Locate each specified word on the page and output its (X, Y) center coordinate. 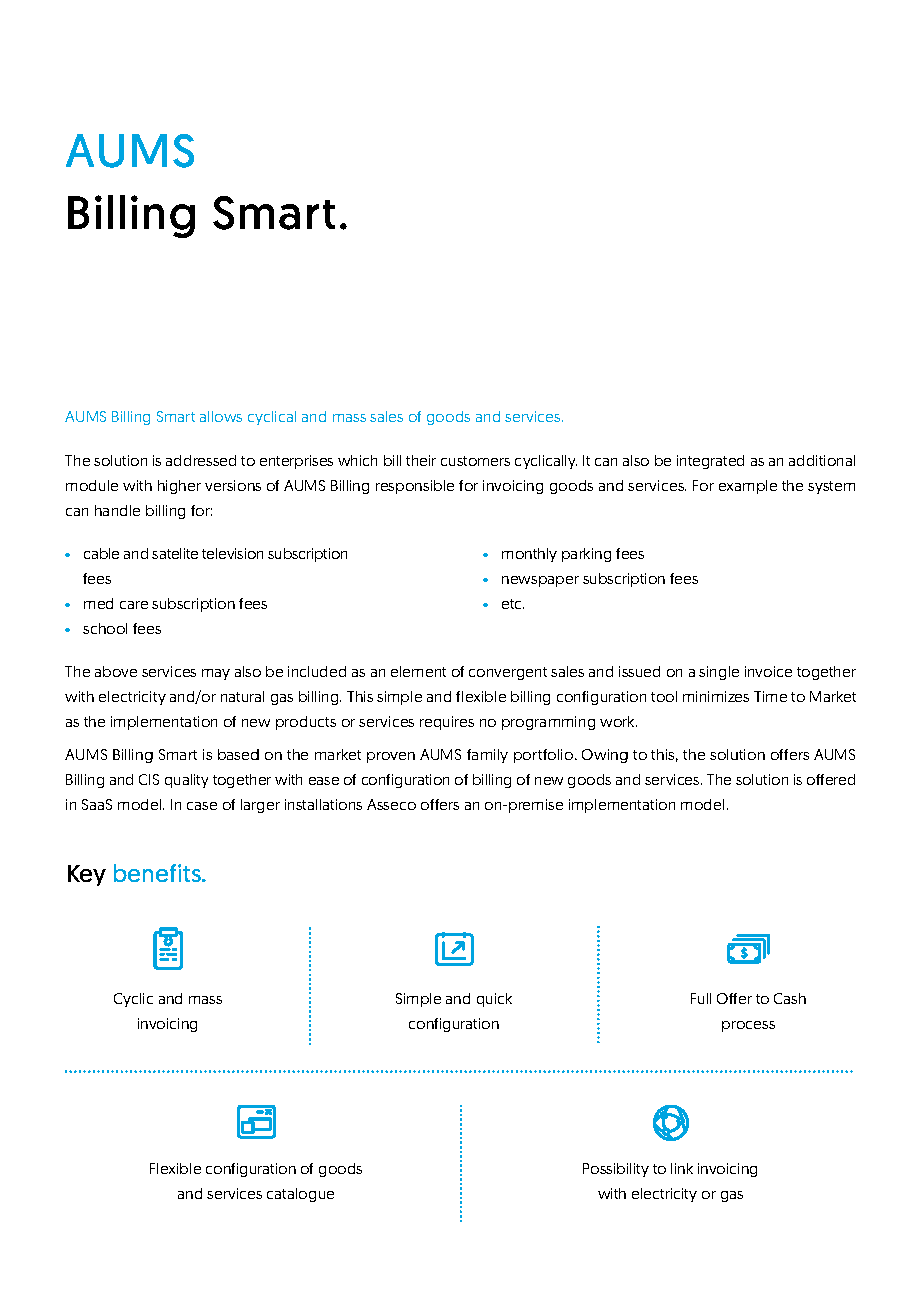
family (487, 756)
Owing (605, 756)
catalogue (300, 1195)
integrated (710, 462)
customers (475, 461)
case (202, 806)
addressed (201, 460)
